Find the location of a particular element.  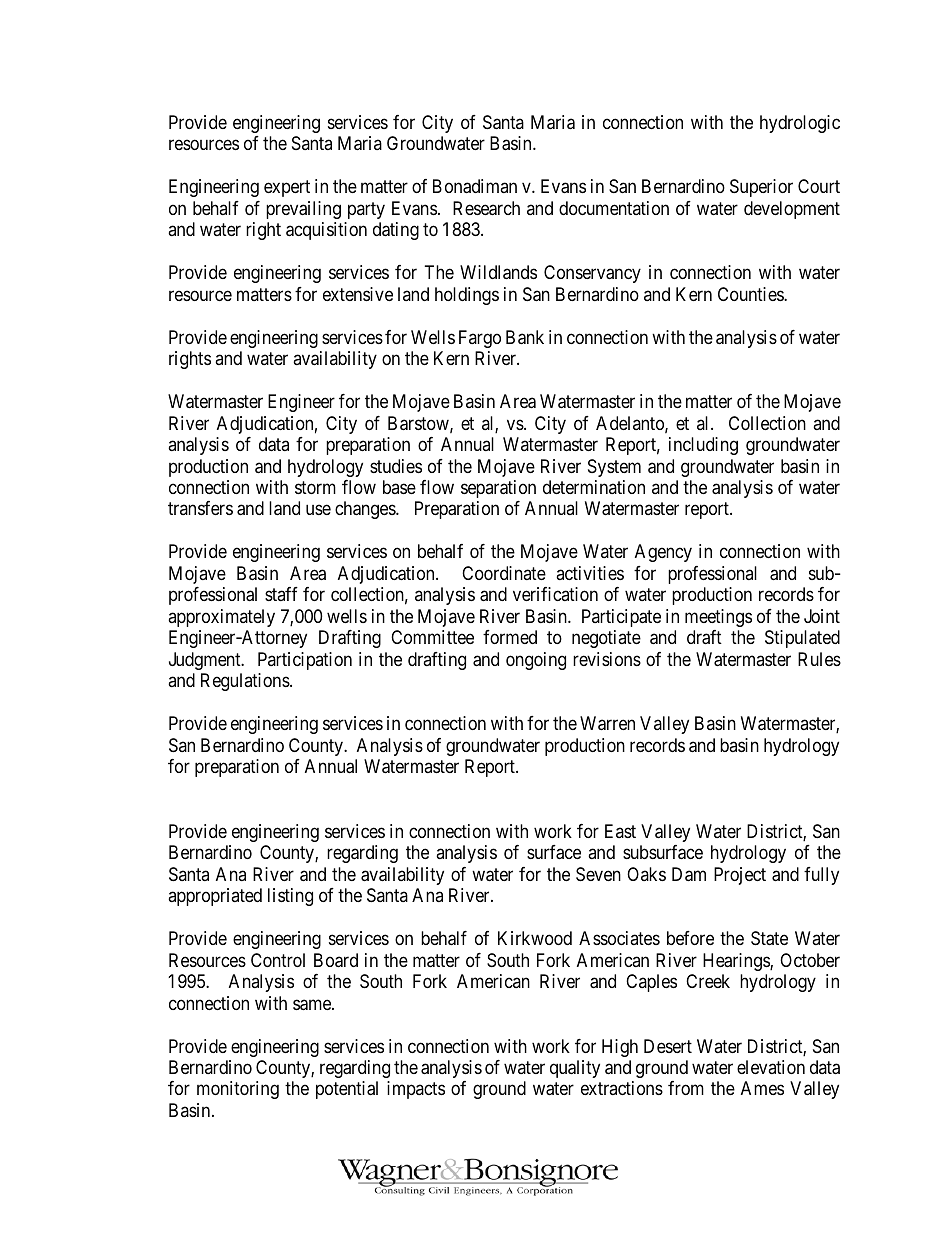

including is located at coordinates (703, 446).
